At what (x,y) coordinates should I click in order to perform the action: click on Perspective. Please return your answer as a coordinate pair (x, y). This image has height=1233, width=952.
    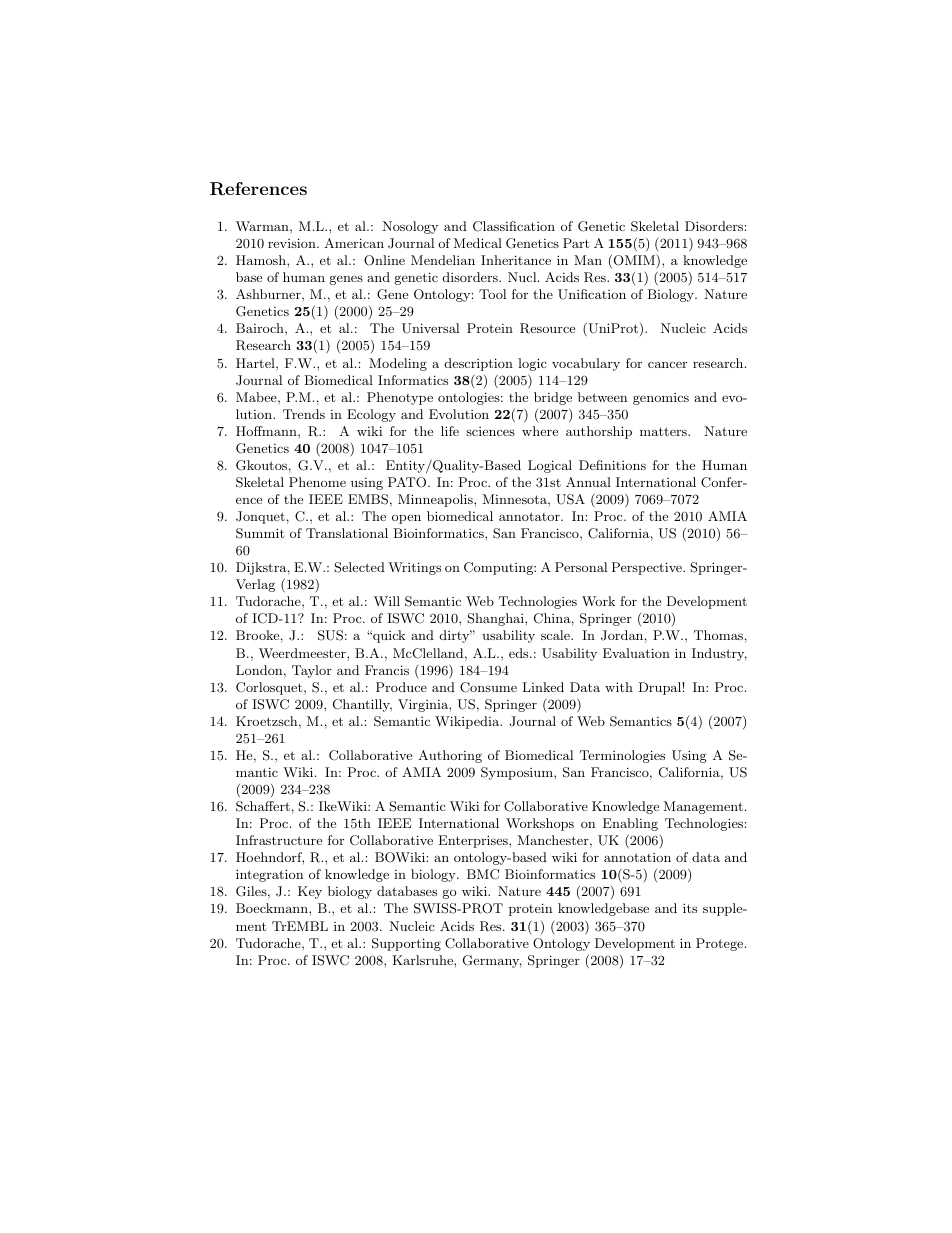
    Looking at the image, I should click on (647, 568).
